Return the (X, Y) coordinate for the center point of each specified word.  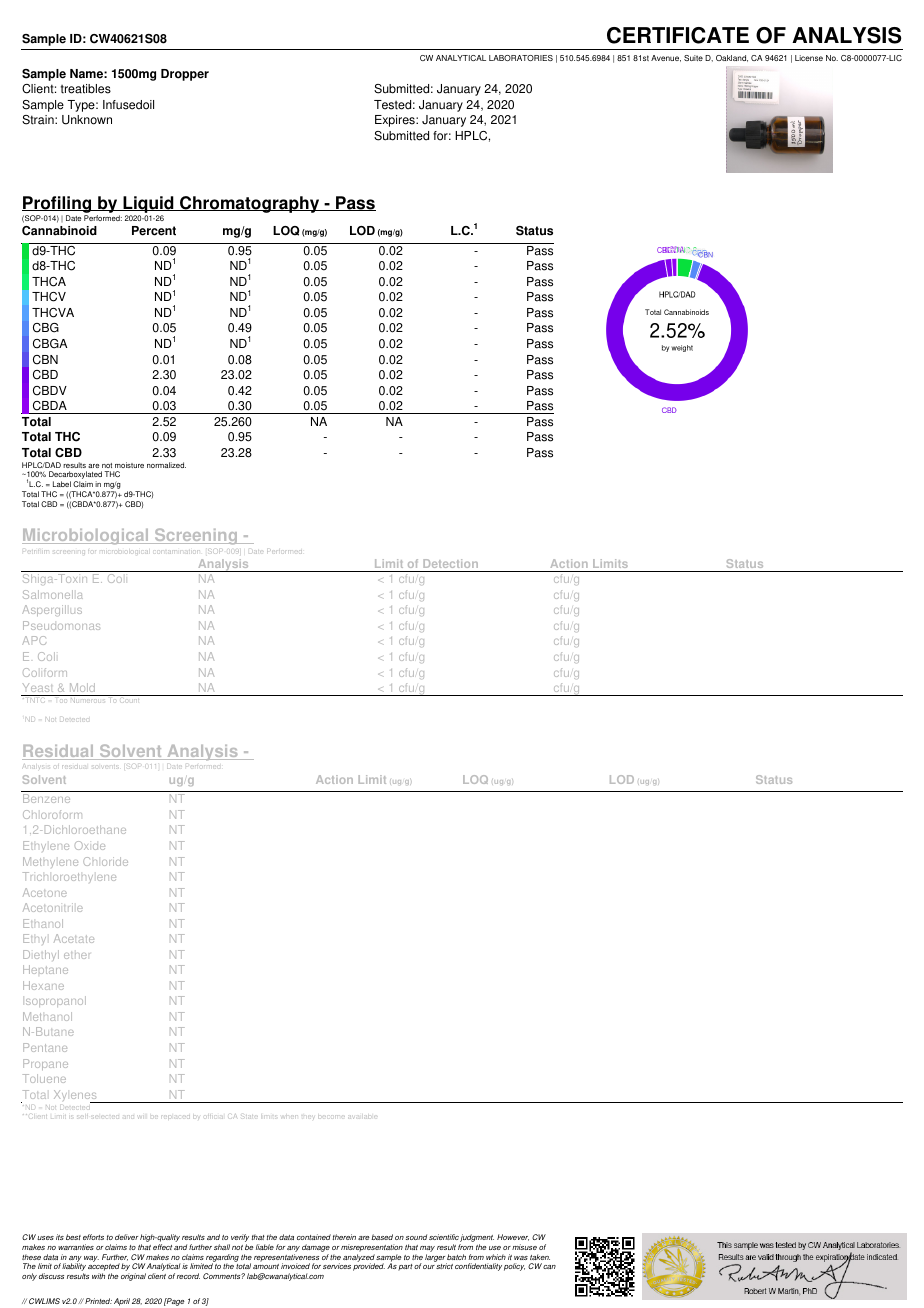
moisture (129, 465)
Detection (450, 563)
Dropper (185, 75)
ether (77, 955)
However (513, 1237)
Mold (82, 687)
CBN (45, 360)
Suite (693, 58)
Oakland (732, 58)
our (429, 1267)
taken (540, 1257)
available (364, 1117)
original (133, 1277)
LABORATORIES (521, 58)
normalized (166, 465)
